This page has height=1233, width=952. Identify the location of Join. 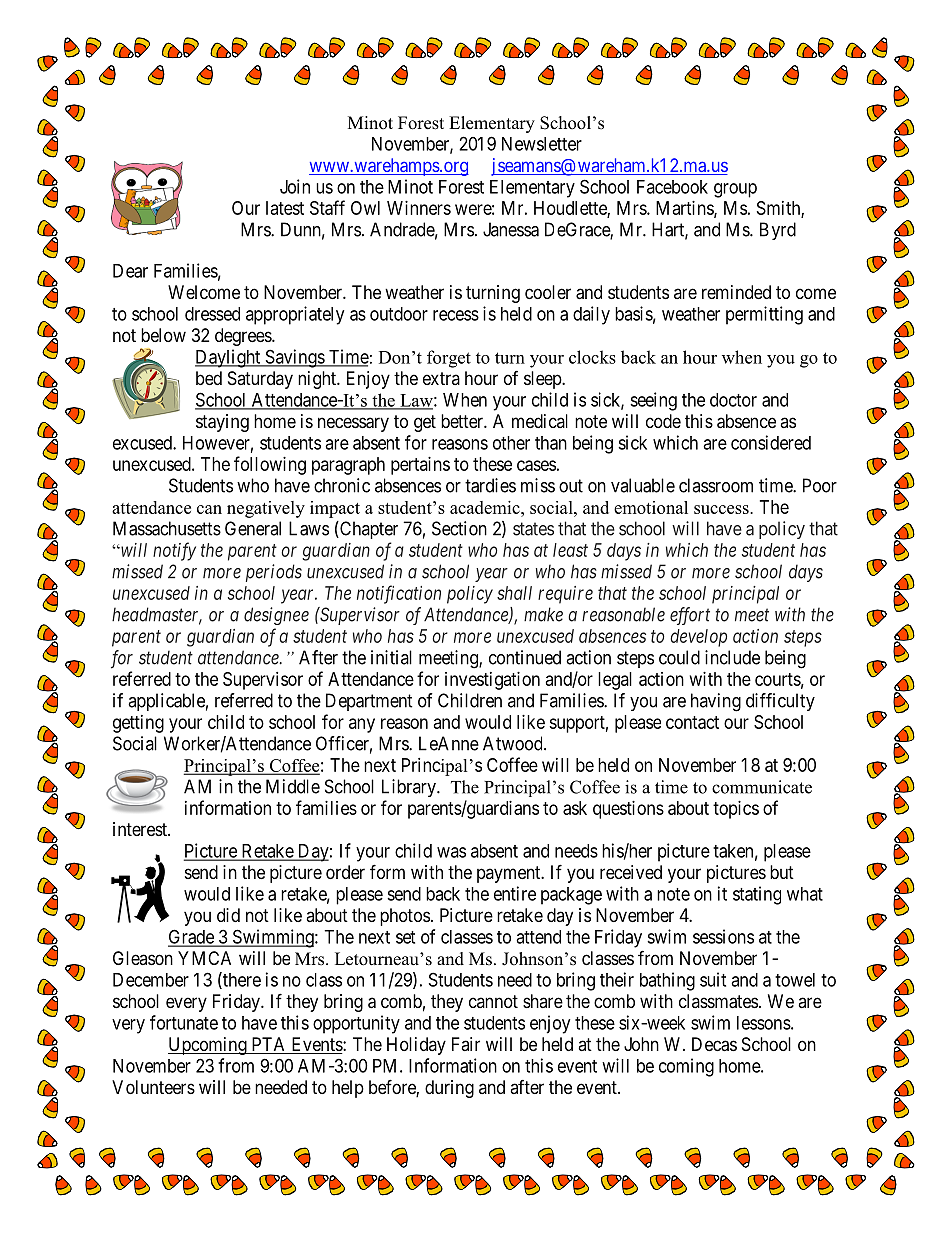
(295, 186).
